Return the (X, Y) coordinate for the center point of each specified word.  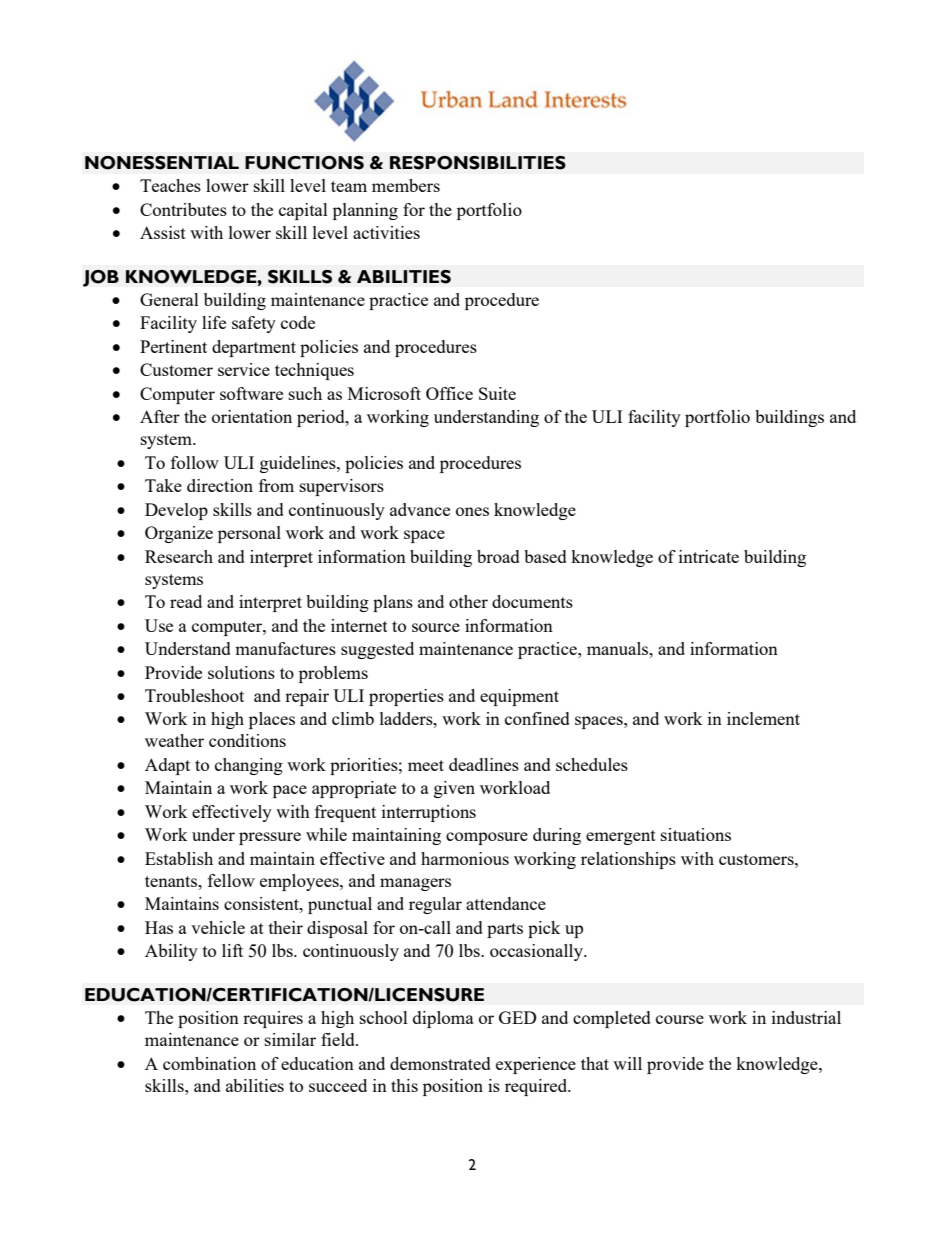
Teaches (170, 185)
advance (420, 509)
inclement (763, 718)
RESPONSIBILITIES (478, 163)
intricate (709, 556)
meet (426, 765)
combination (209, 1063)
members (406, 185)
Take (163, 485)
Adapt (167, 766)
